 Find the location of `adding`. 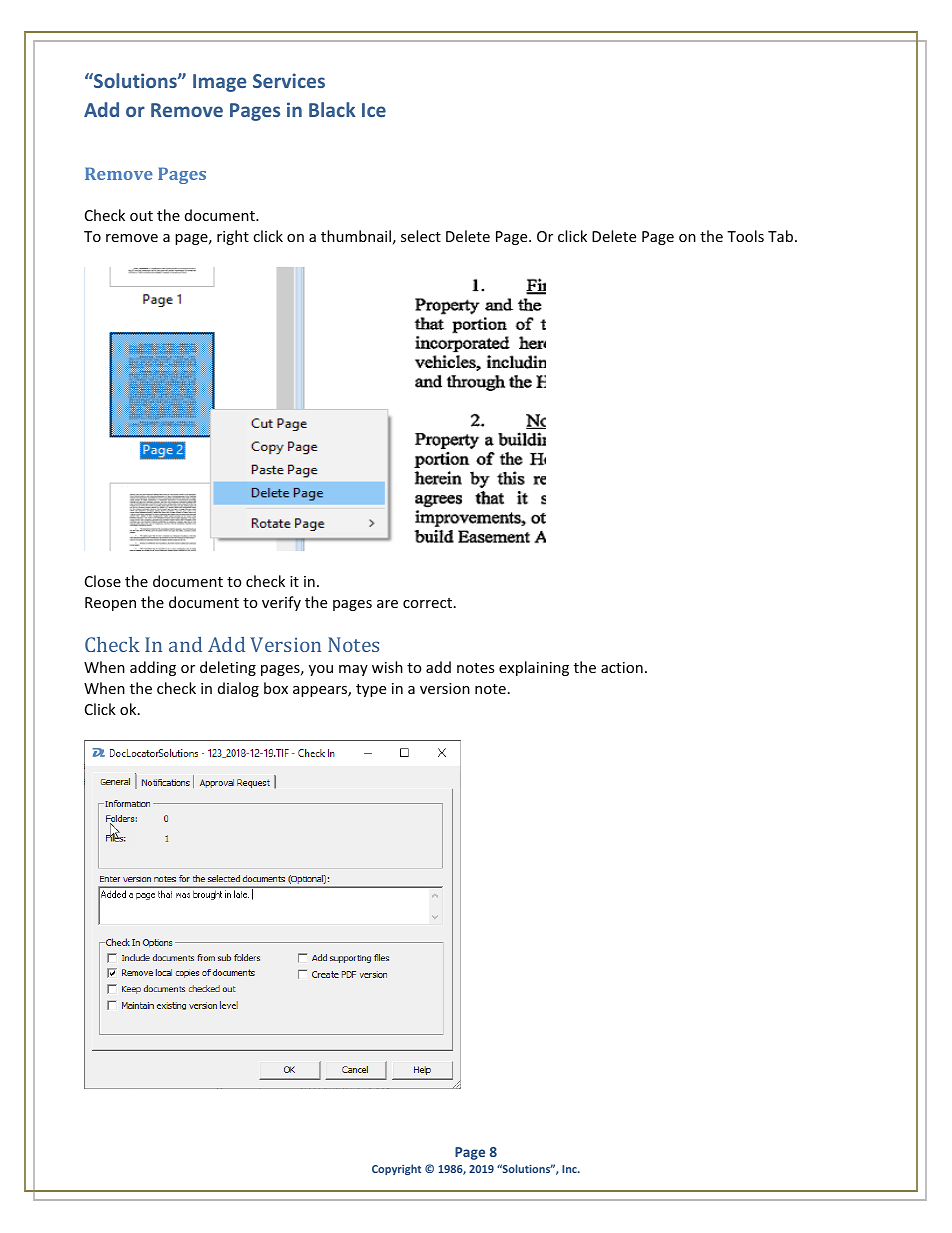

adding is located at coordinates (153, 668).
